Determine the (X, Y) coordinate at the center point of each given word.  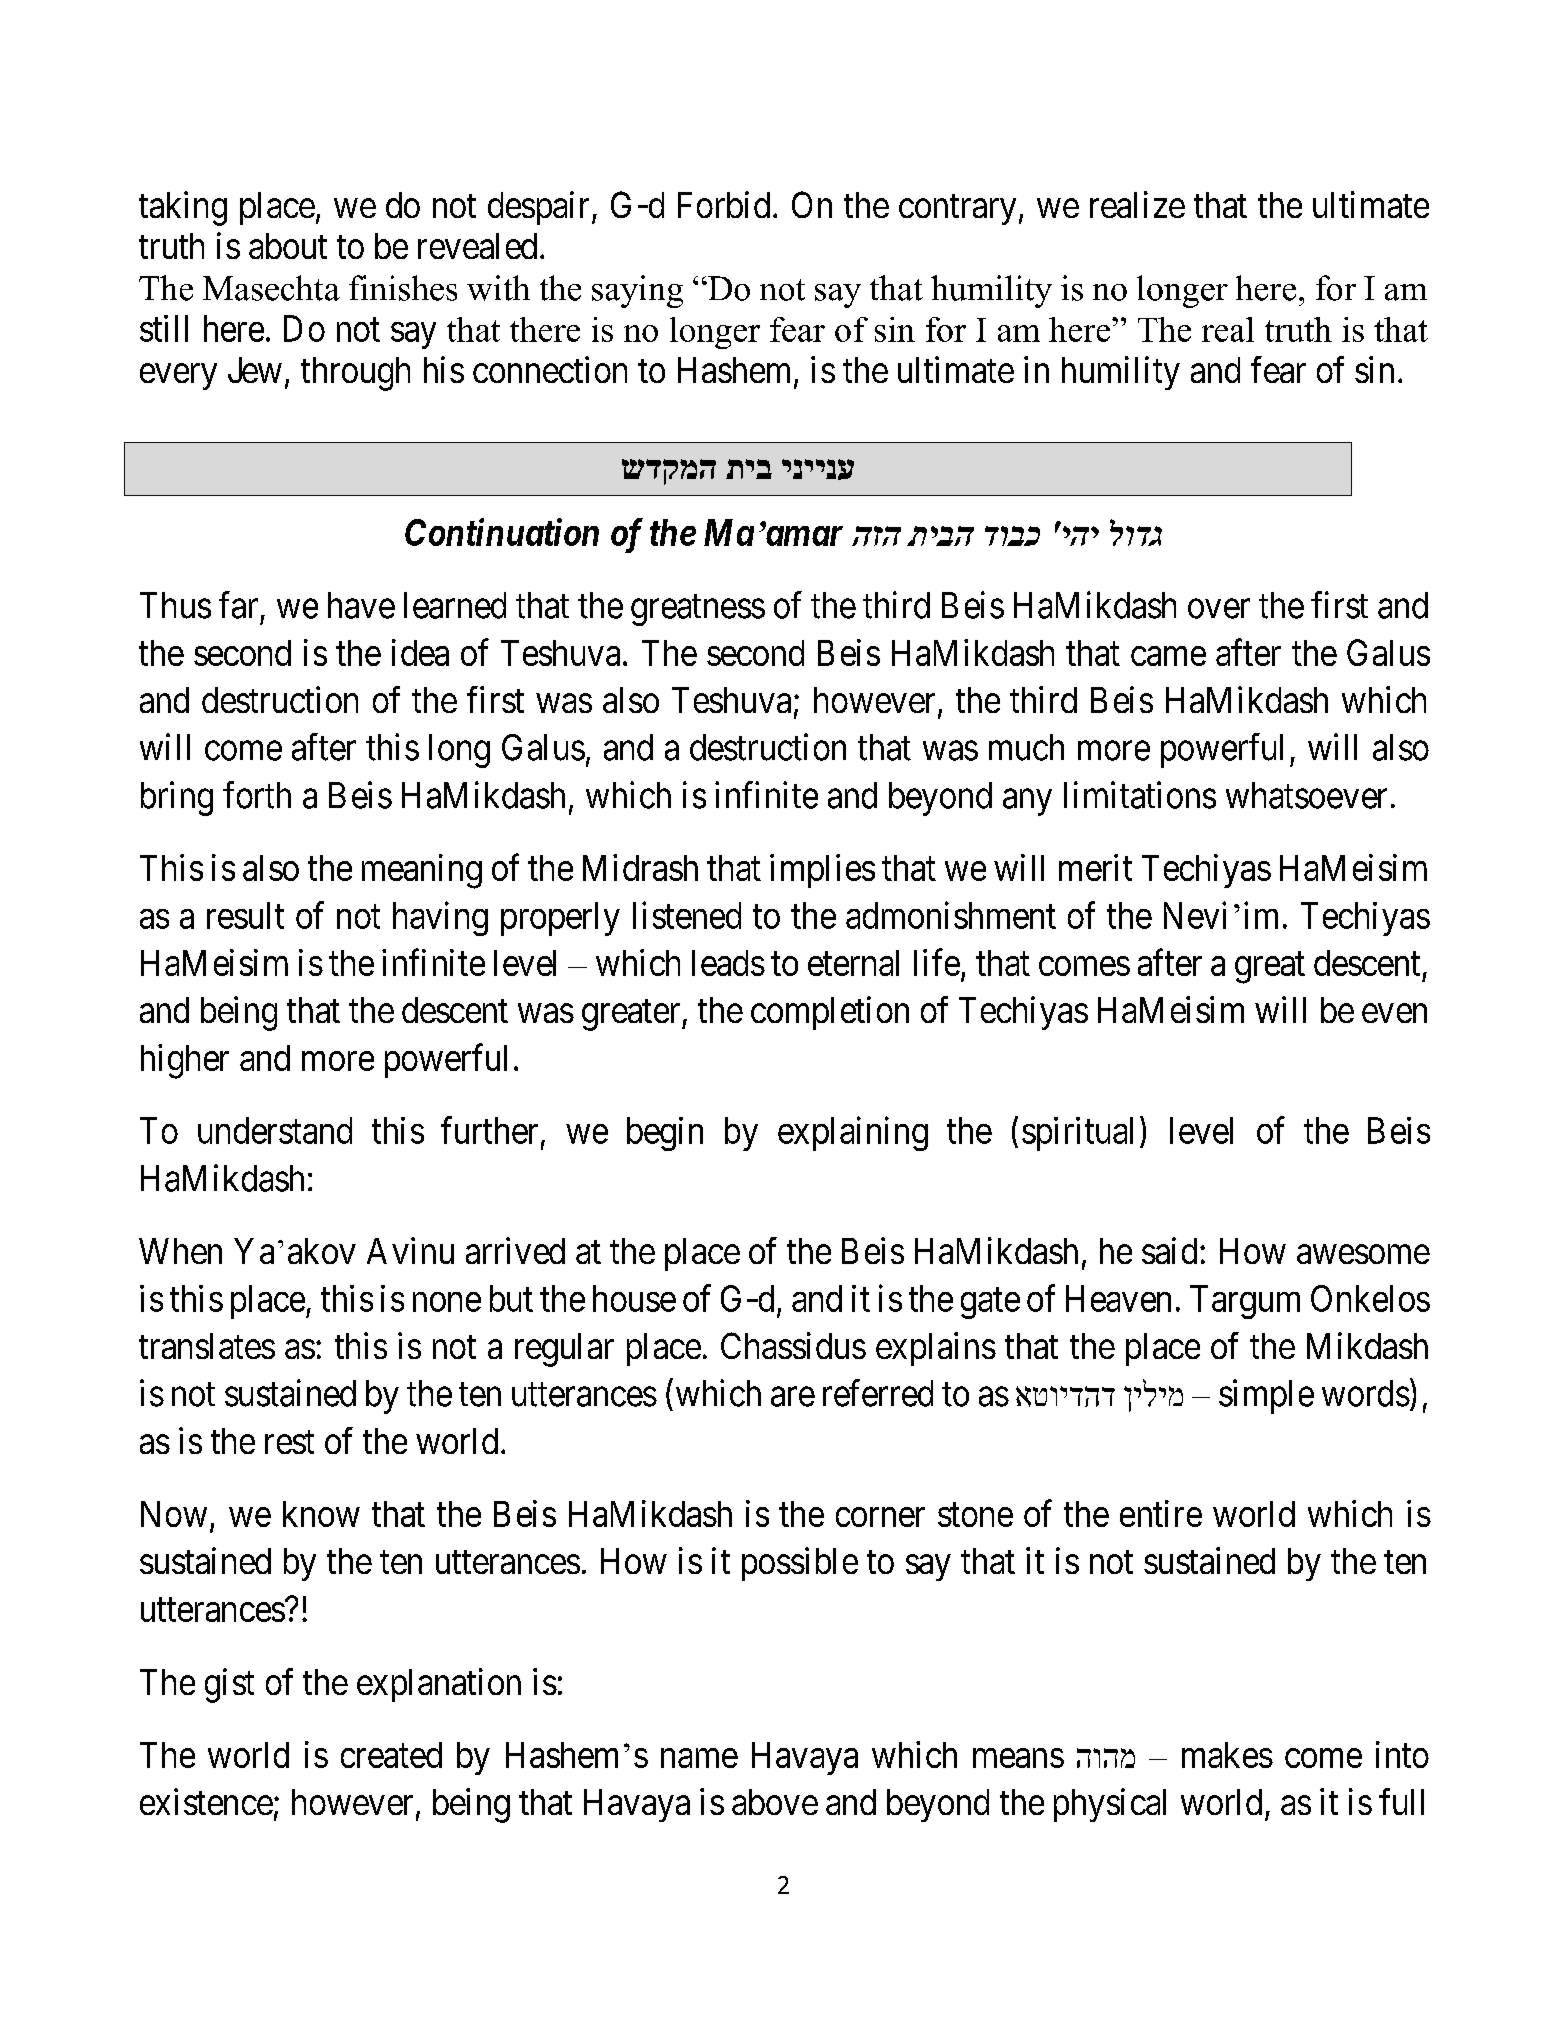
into (1402, 1754)
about (288, 246)
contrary (957, 210)
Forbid (724, 204)
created (391, 1755)
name (699, 1758)
